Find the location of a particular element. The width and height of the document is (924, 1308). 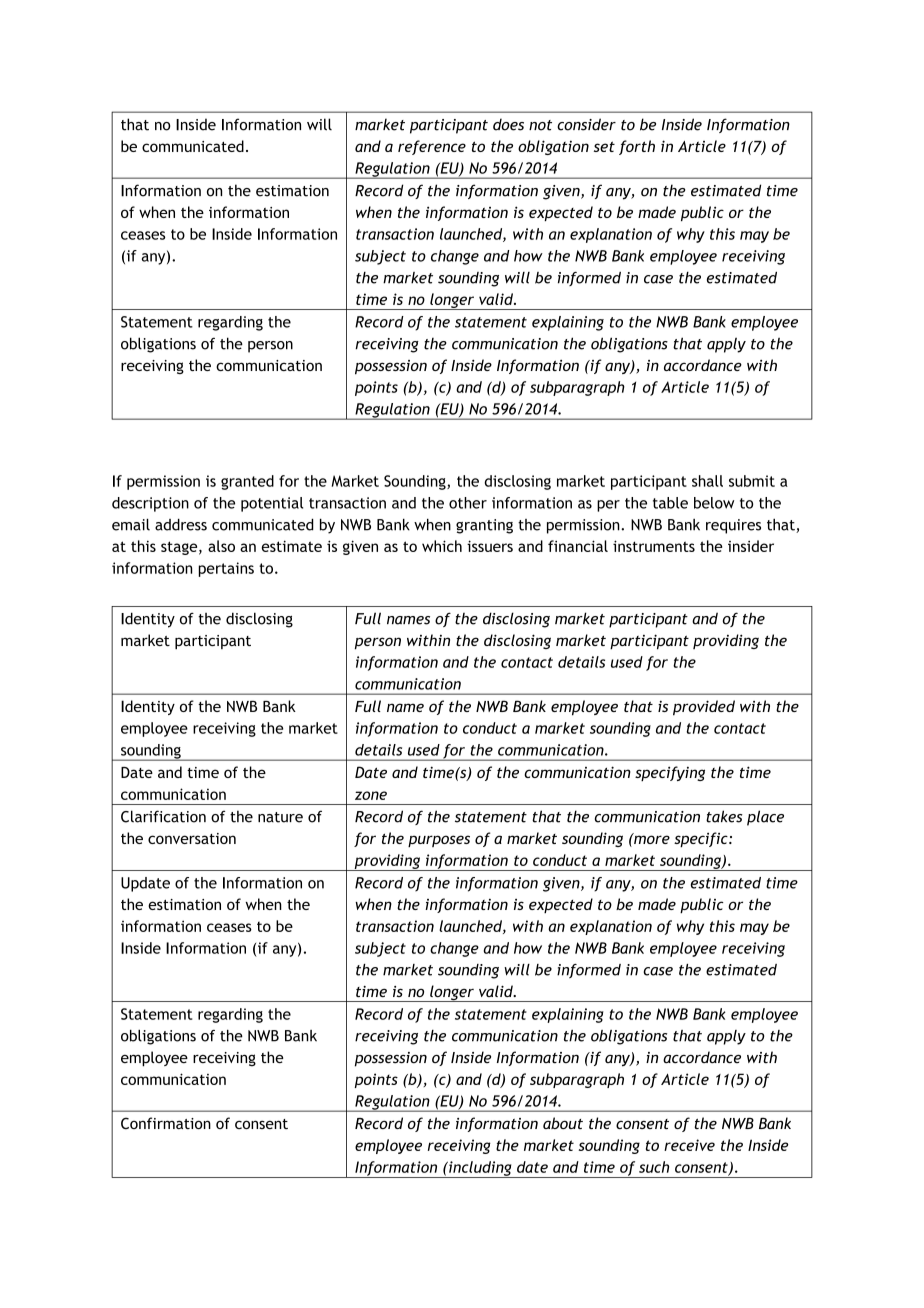

reference is located at coordinates (432, 147).
